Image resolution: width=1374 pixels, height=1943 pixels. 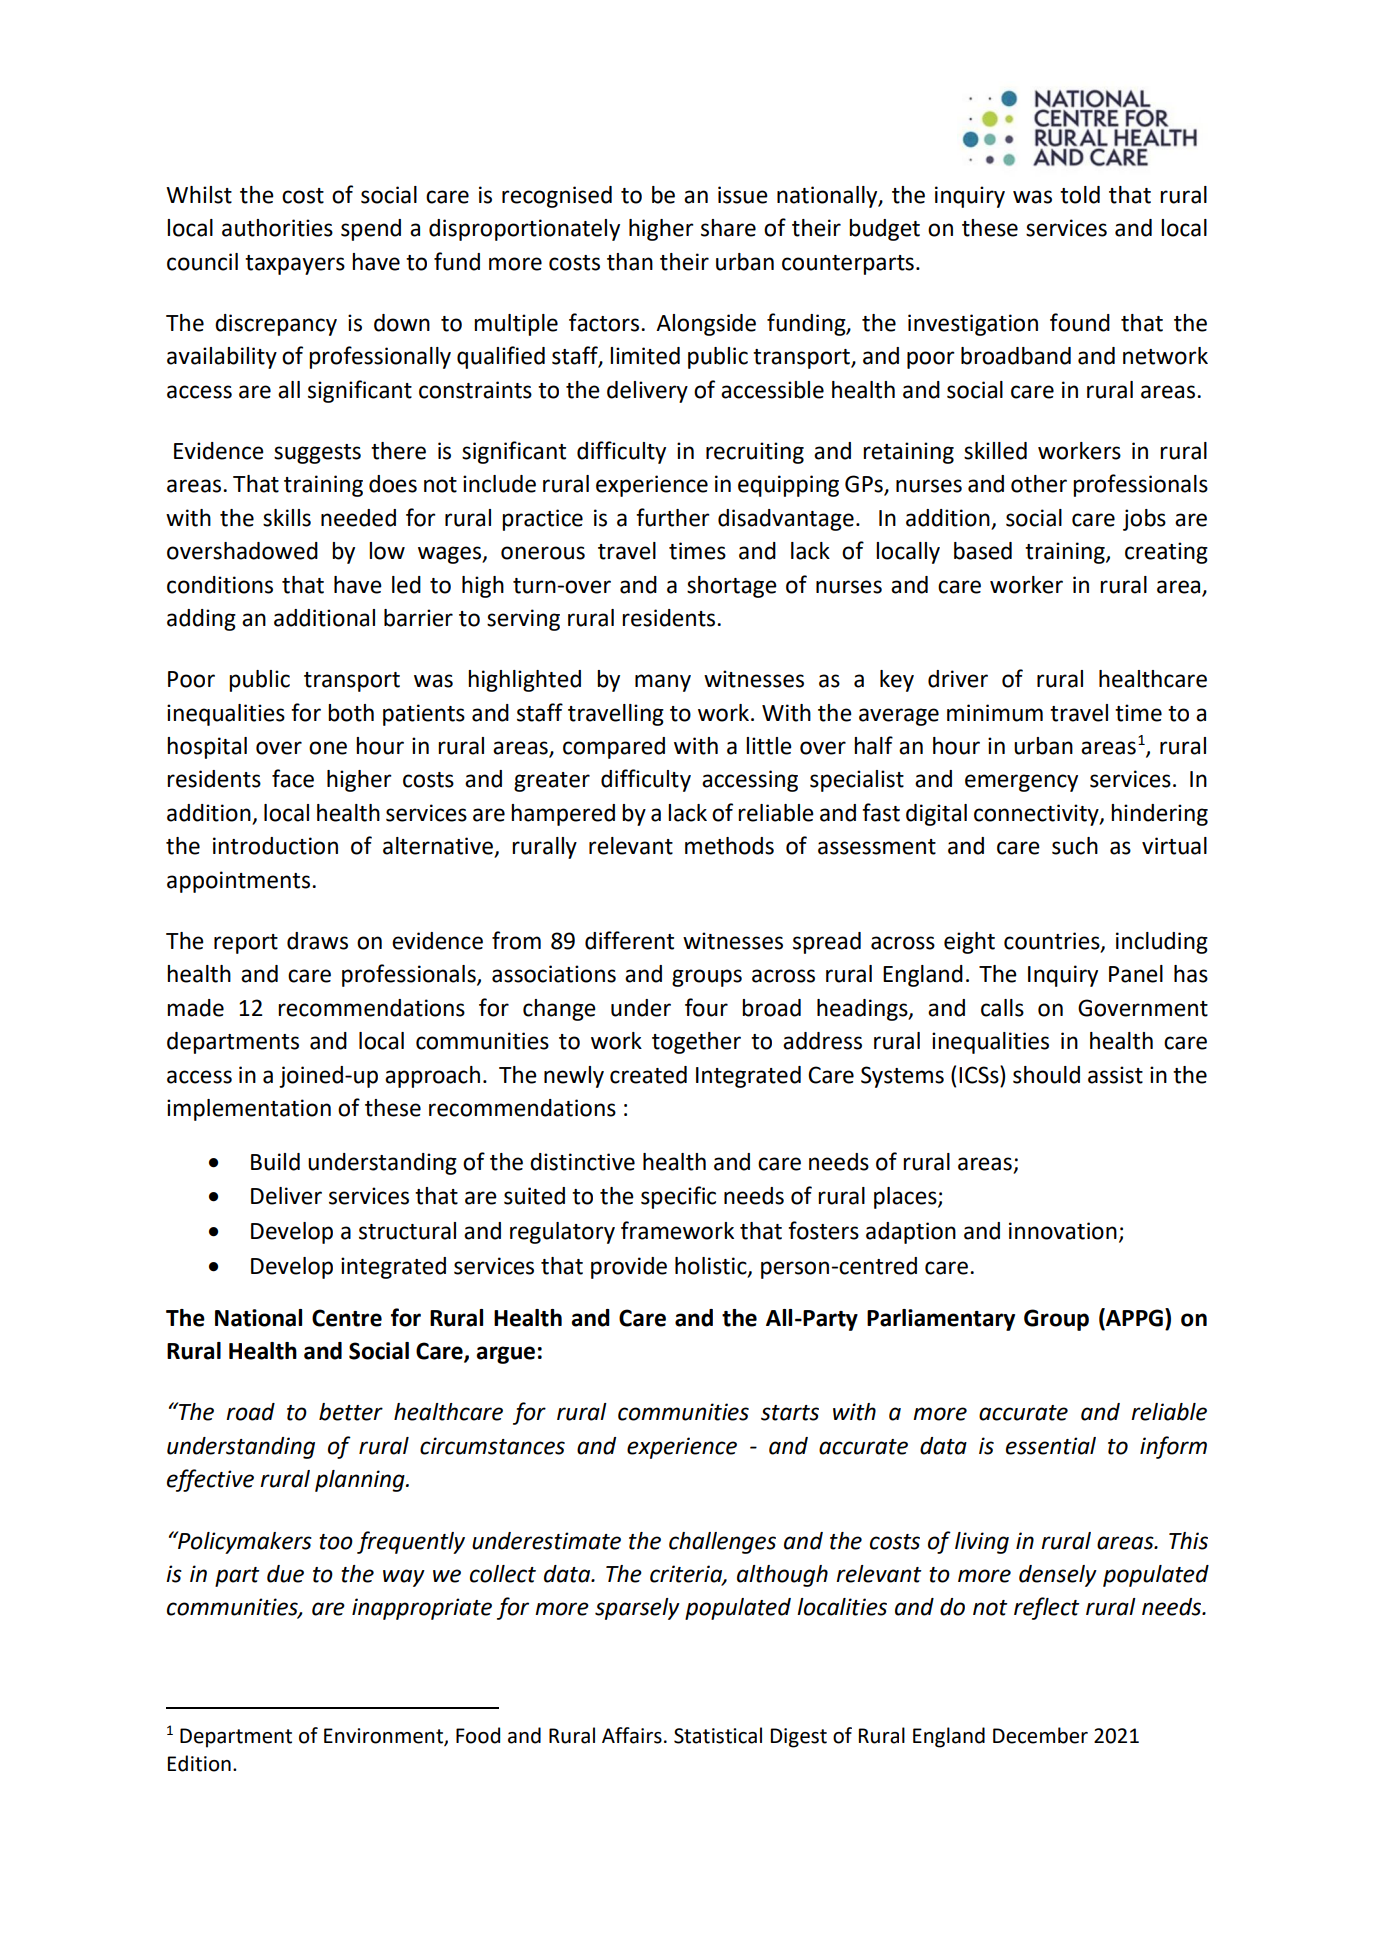 What do you see at coordinates (1080, 195) in the screenshot?
I see `told` at bounding box center [1080, 195].
